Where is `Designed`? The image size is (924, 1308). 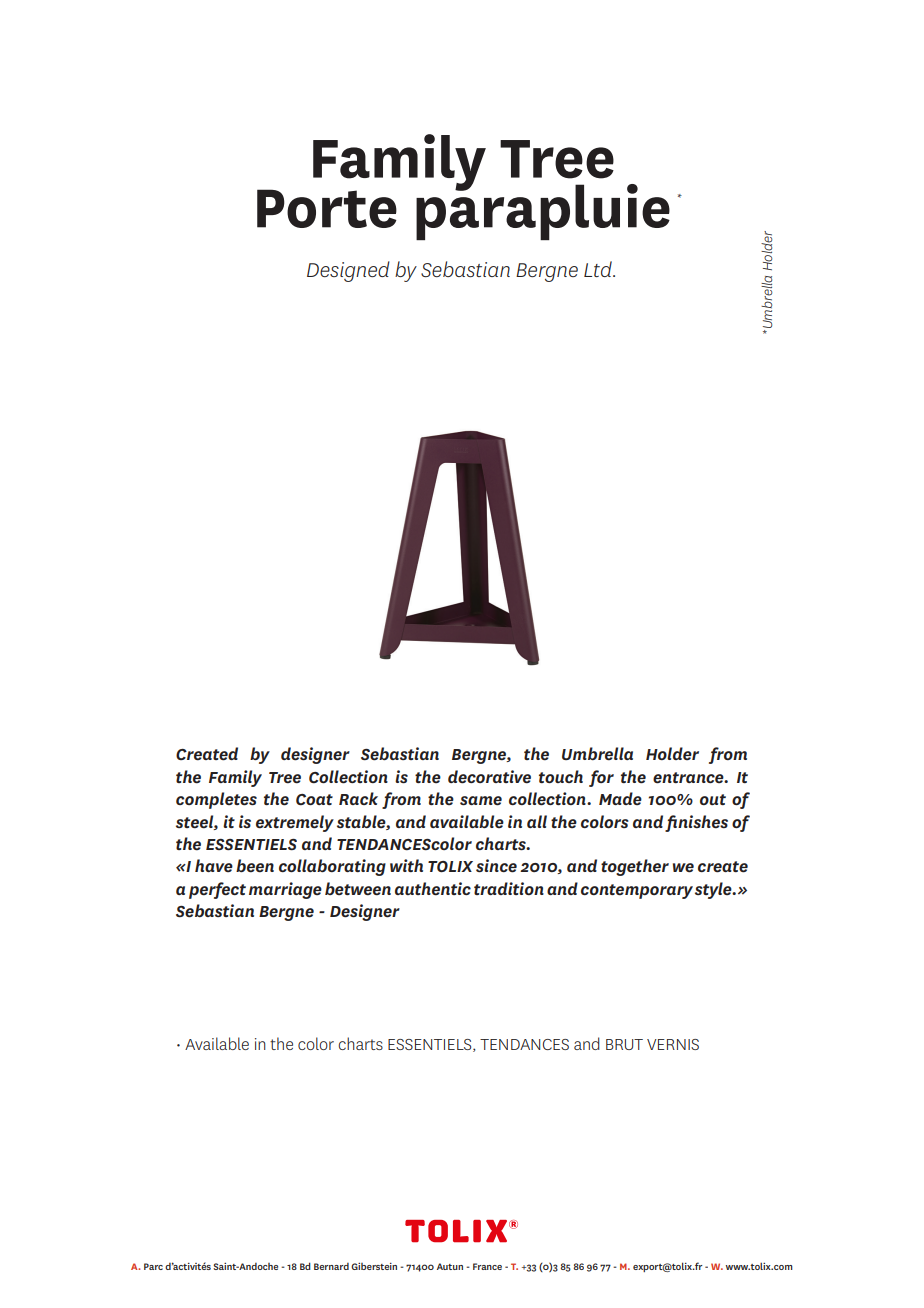
Designed is located at coordinates (348, 271).
